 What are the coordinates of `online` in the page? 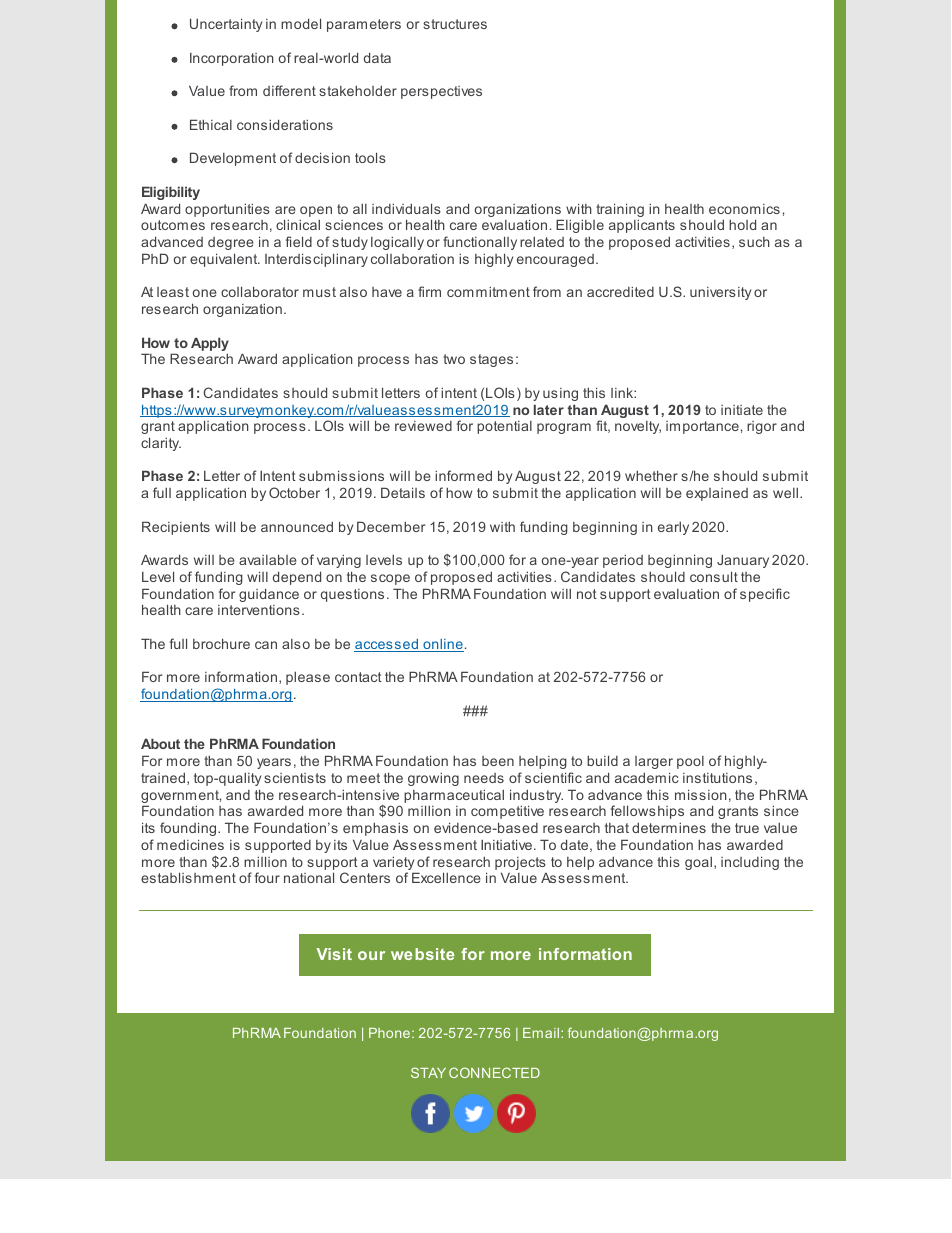 It's located at (442, 645).
